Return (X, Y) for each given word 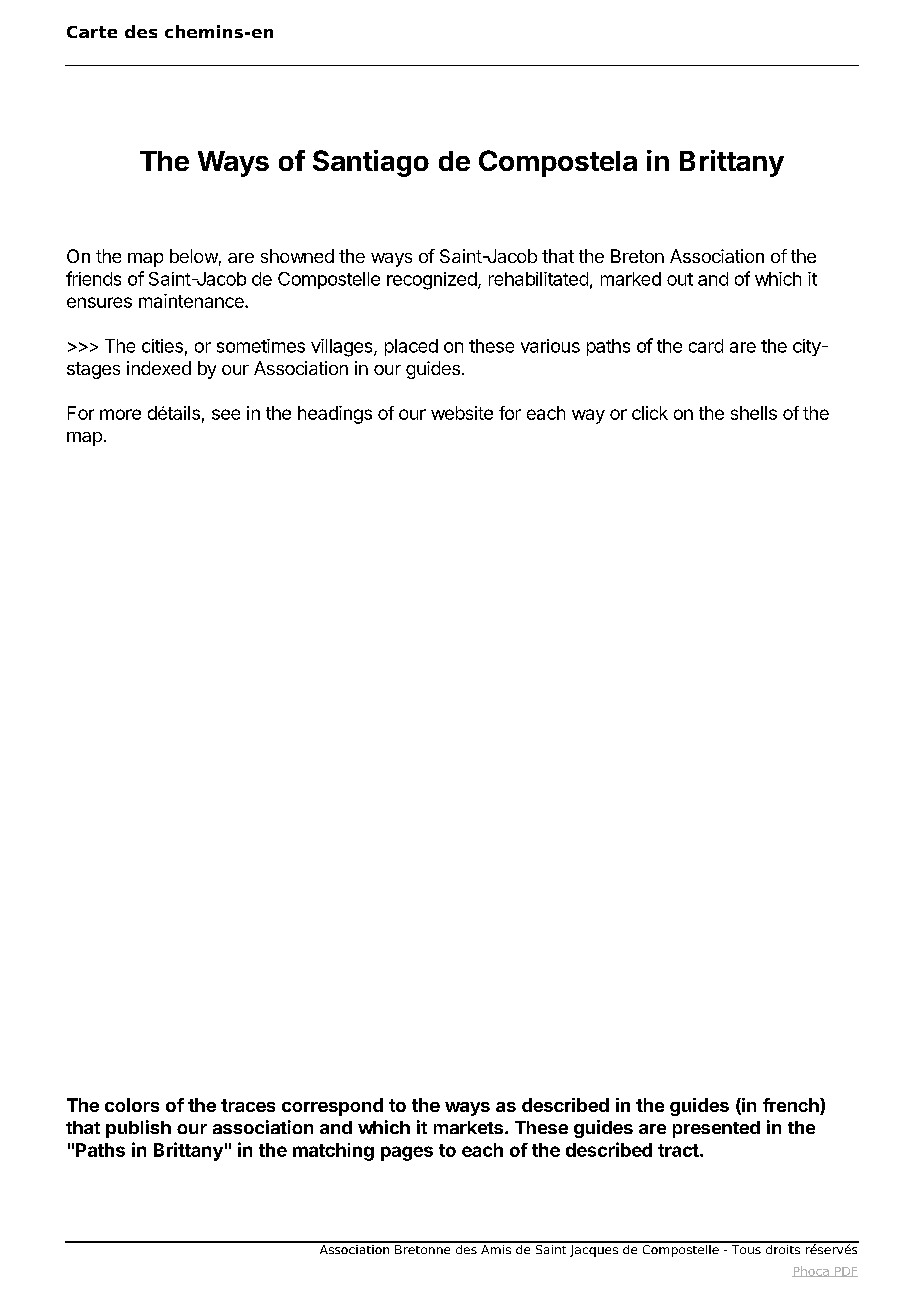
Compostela (558, 163)
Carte (92, 32)
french (792, 1106)
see (226, 414)
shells (754, 413)
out (680, 279)
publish (138, 1129)
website (462, 413)
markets (470, 1127)
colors (132, 1105)
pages (407, 1153)
